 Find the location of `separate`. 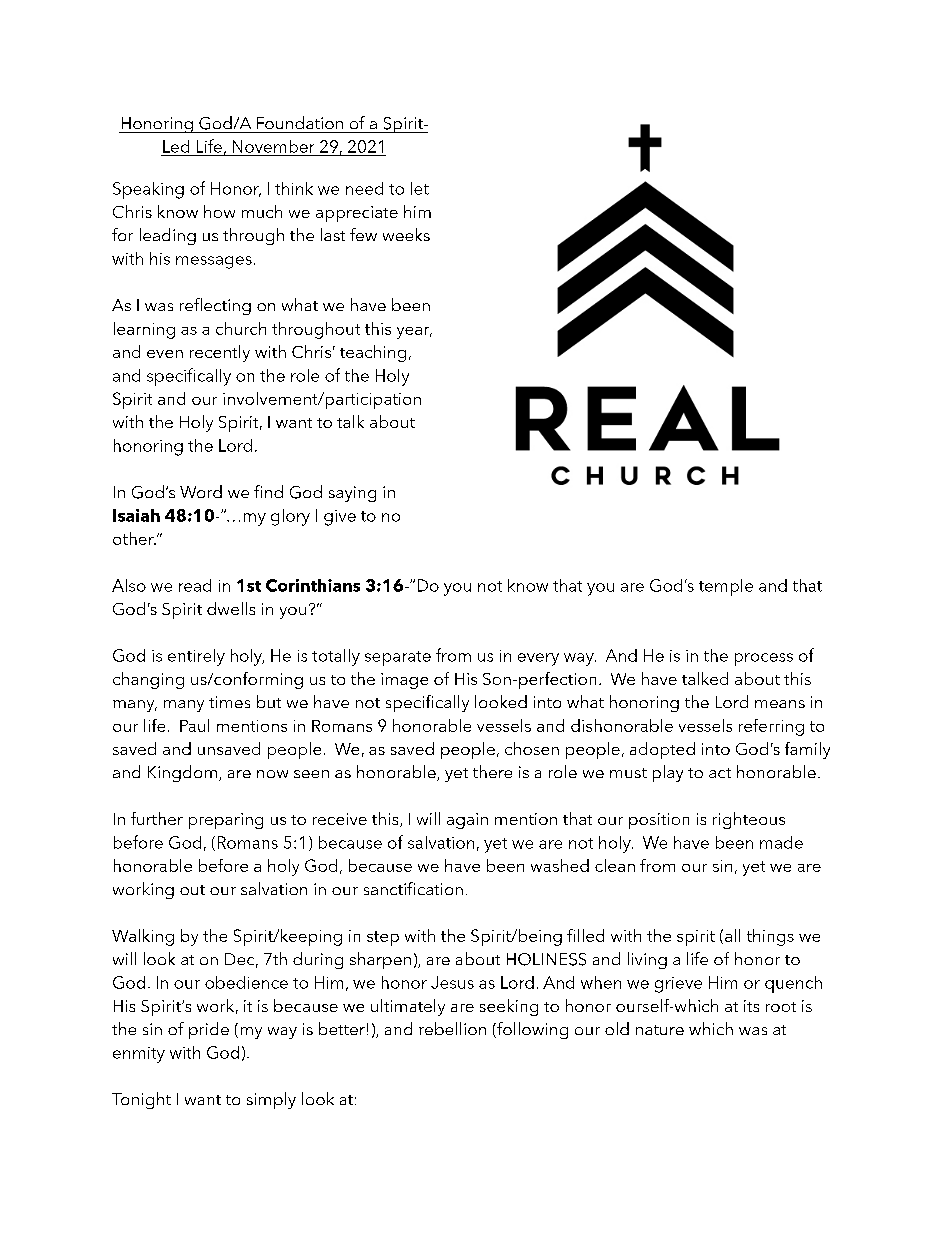

separate is located at coordinates (398, 658).
